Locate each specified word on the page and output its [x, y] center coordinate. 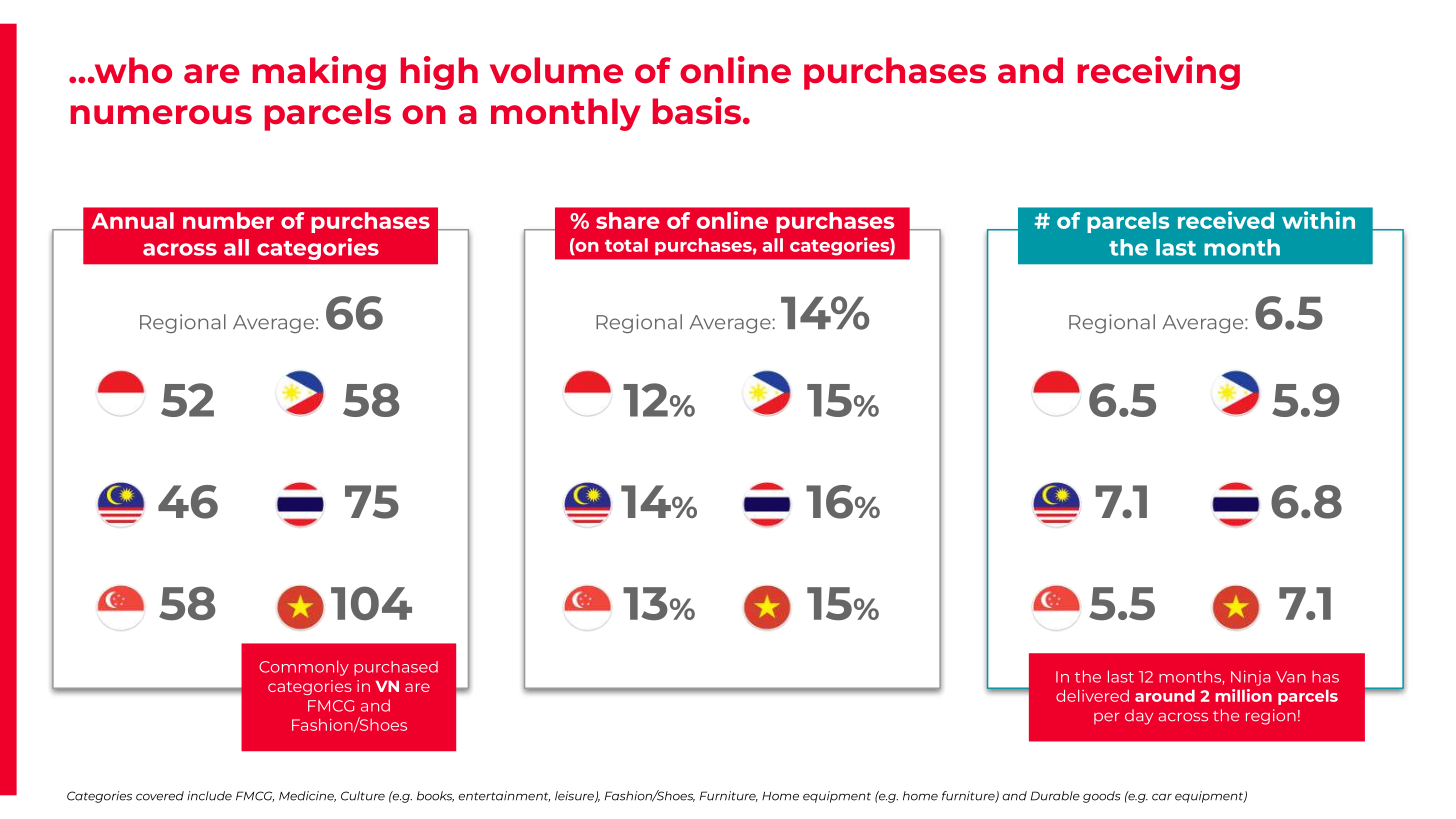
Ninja [1250, 678]
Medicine [307, 796]
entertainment [504, 796]
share [628, 220]
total [626, 245]
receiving [1159, 73]
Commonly [304, 668]
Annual [132, 220]
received [1226, 220]
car [1162, 797]
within [1318, 220]
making [319, 73]
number [228, 220]
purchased [396, 668]
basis [697, 110]
